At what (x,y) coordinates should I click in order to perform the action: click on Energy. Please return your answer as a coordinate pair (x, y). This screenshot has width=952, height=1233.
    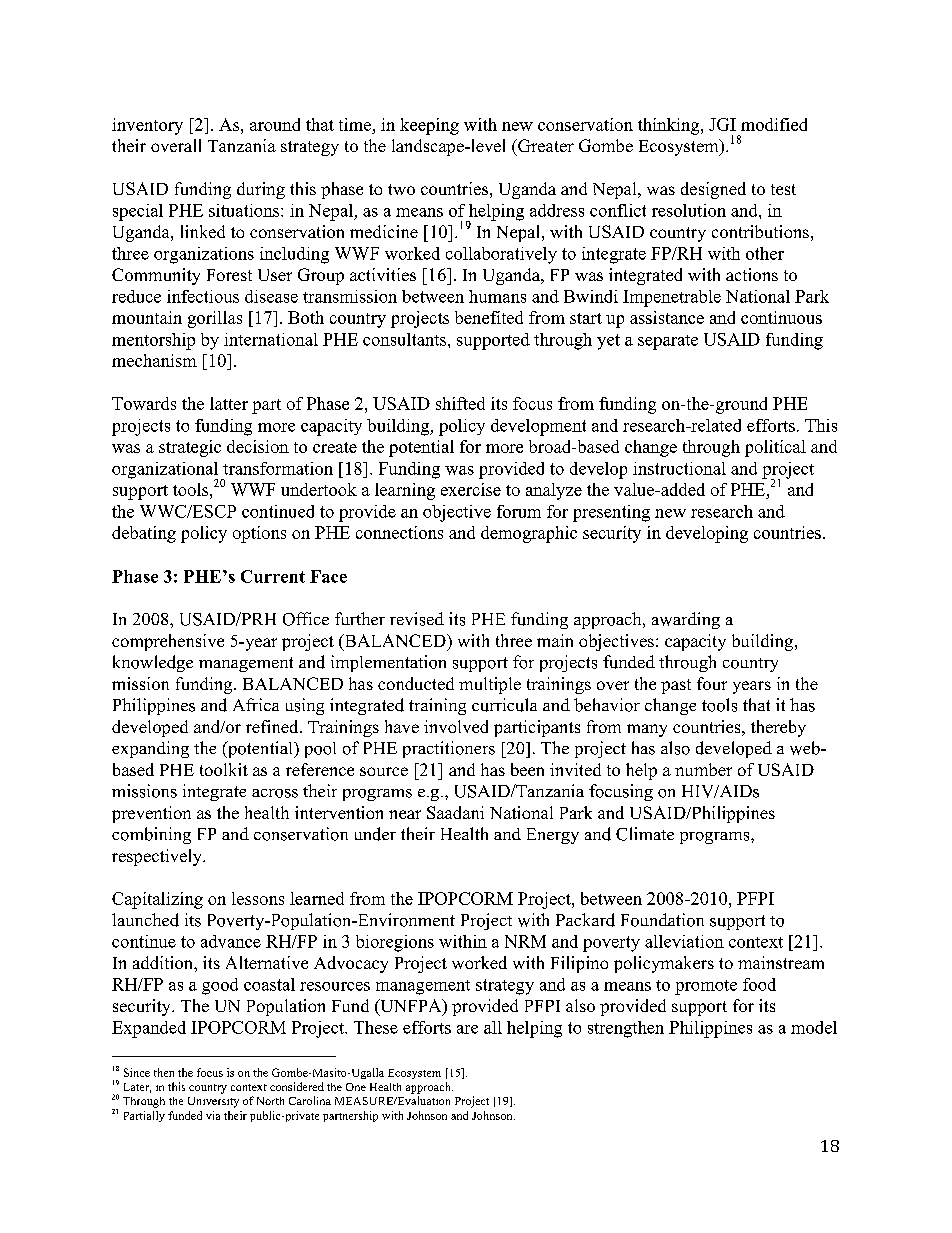
    Looking at the image, I should click on (553, 836).
